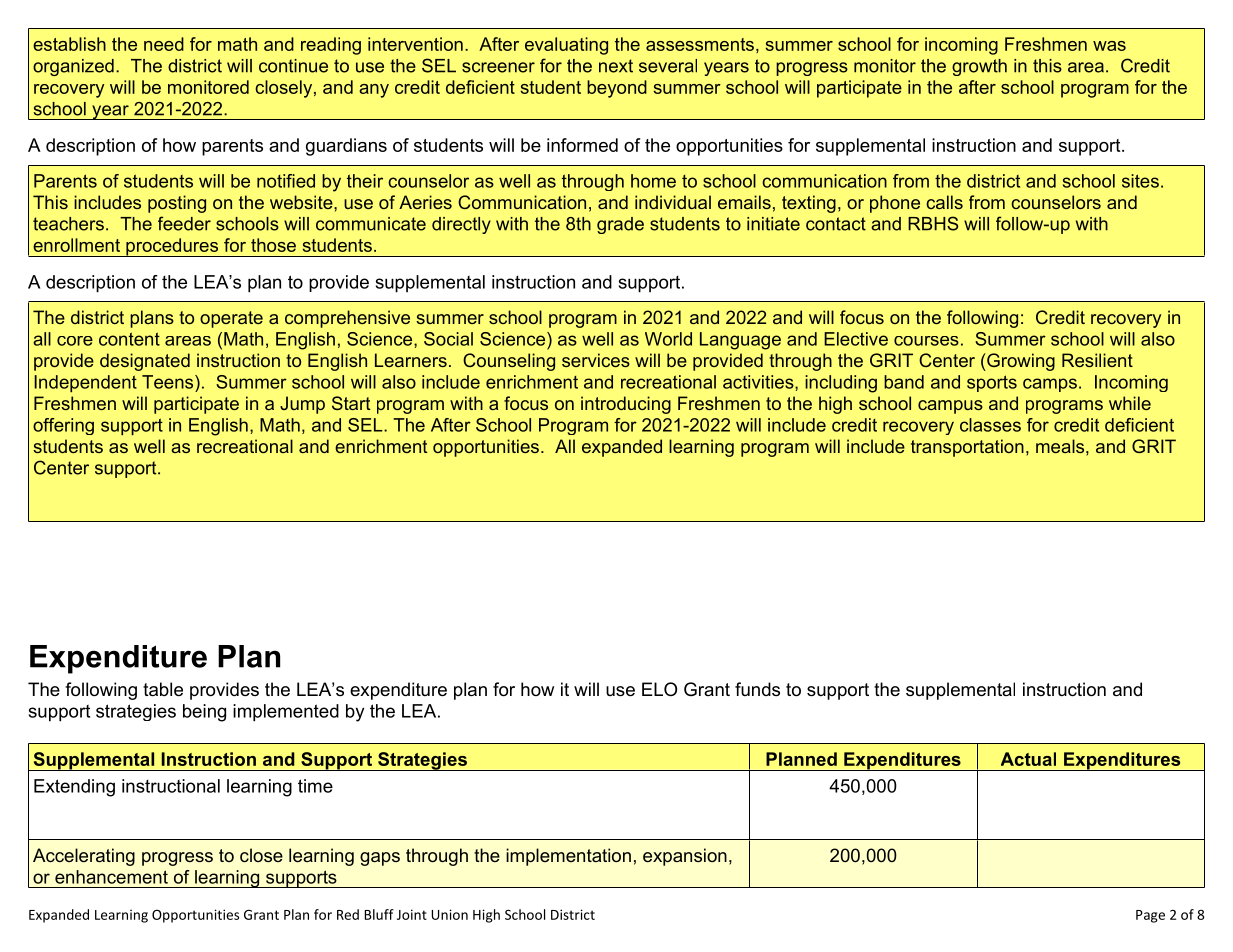 Image resolution: width=1233 pixels, height=952 pixels. Describe the element at coordinates (620, 225) in the page. I see `grade` at that location.
